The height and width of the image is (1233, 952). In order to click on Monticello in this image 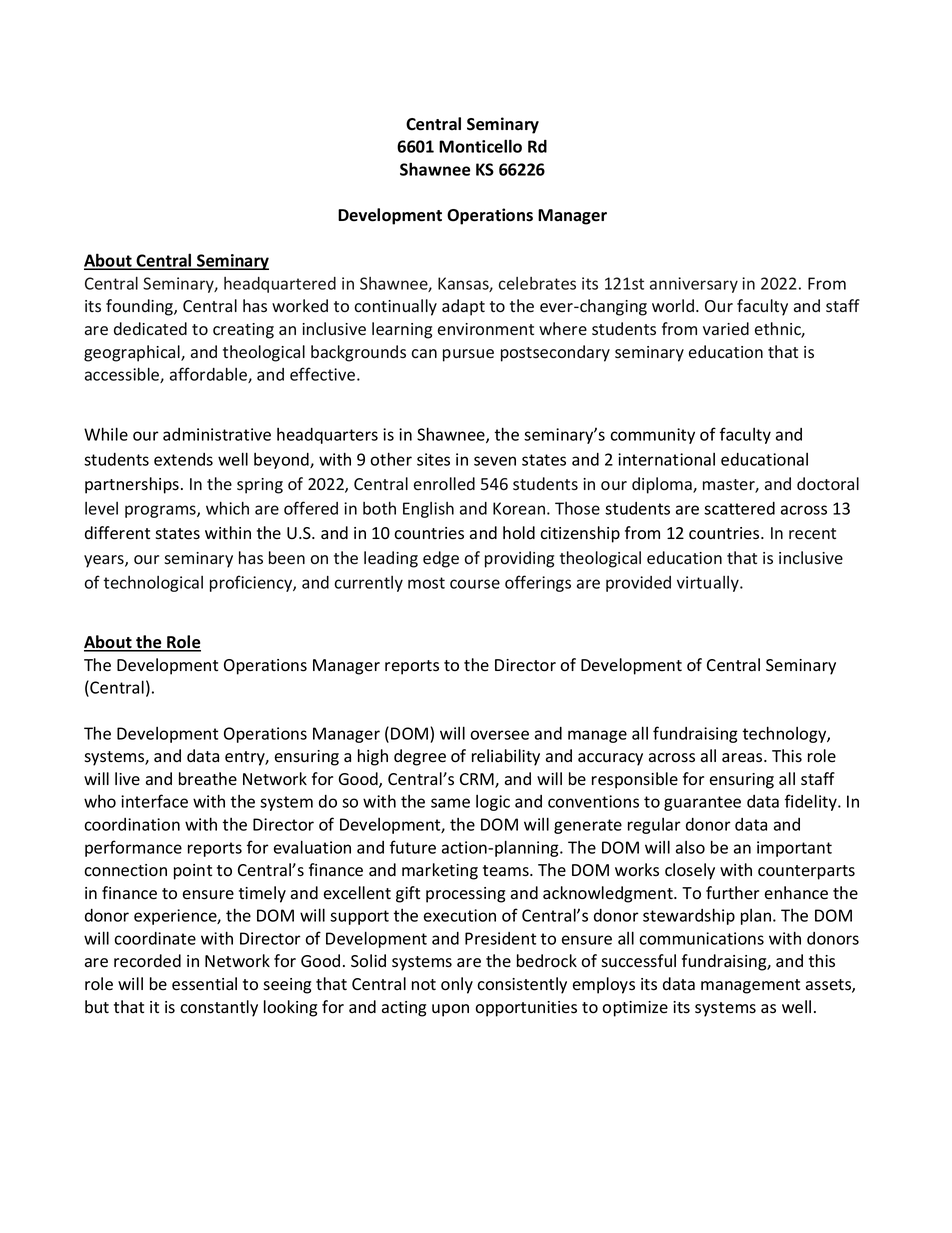, I will do `click(480, 146)`.
